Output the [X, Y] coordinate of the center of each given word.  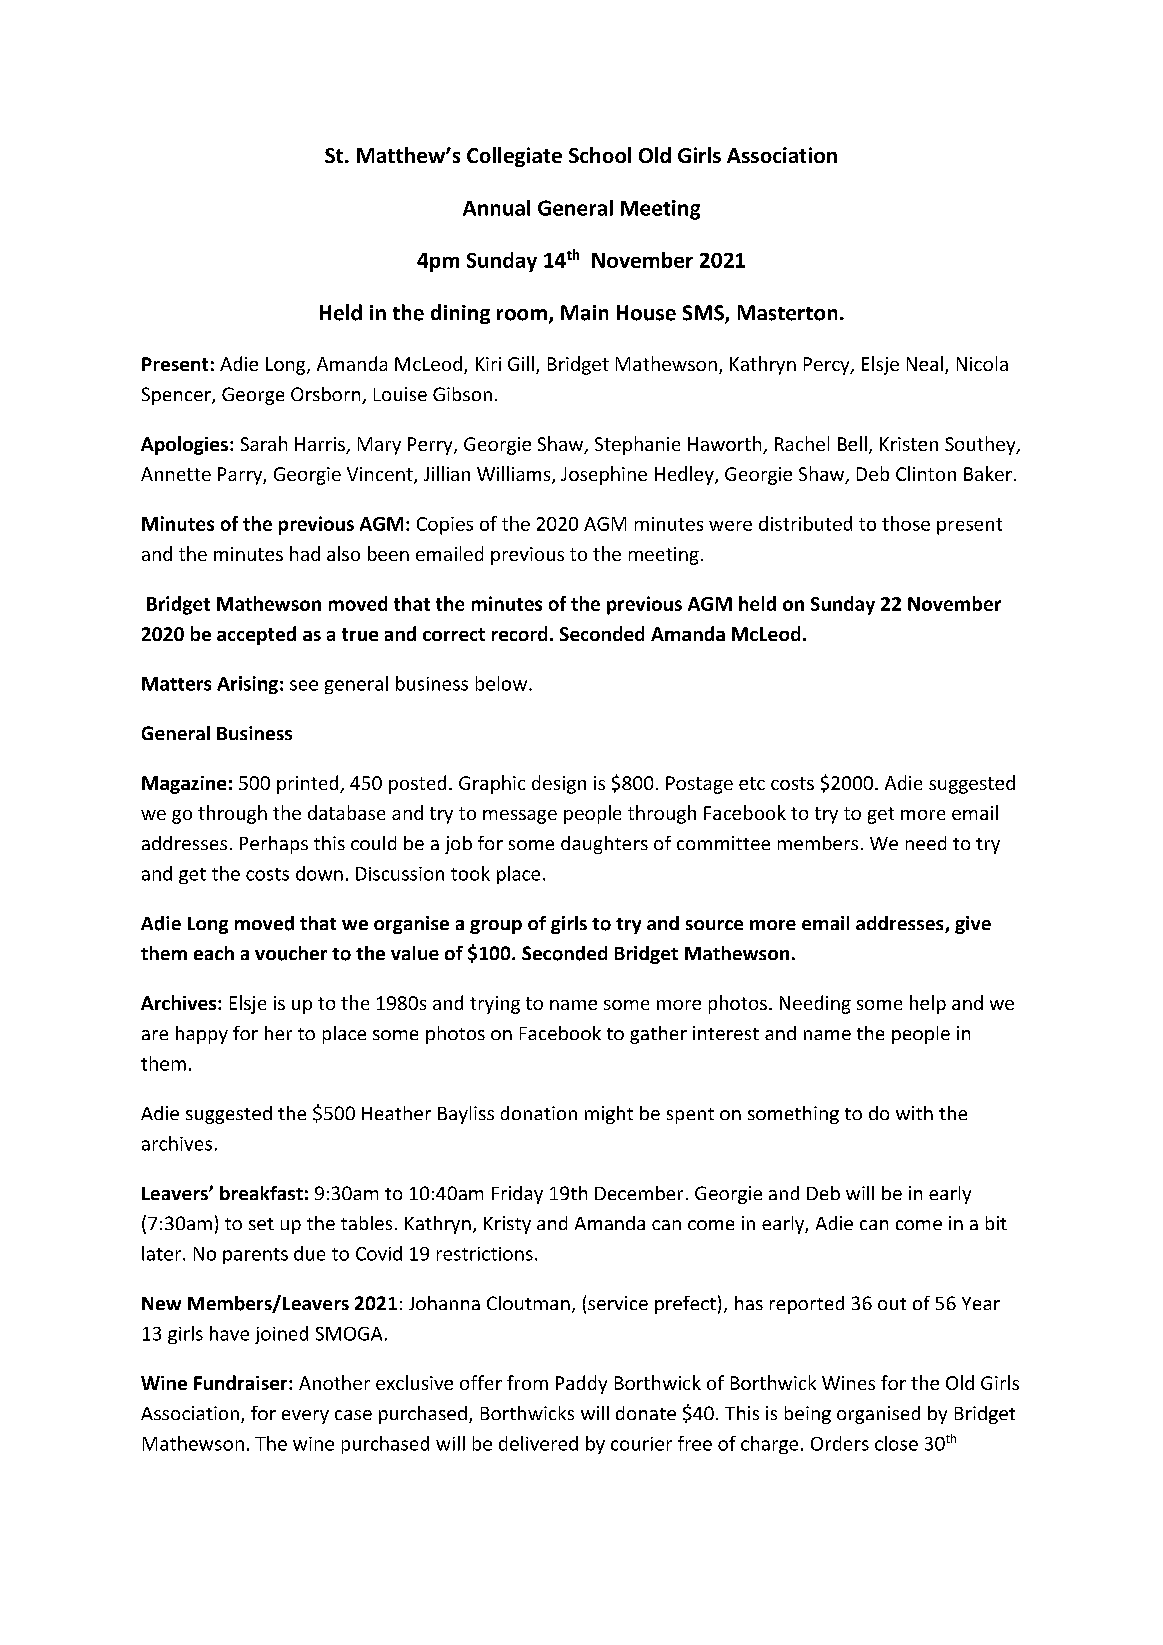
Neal [925, 363]
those [906, 523]
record [519, 633]
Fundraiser [242, 1382]
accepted [256, 635]
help [928, 1004]
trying [495, 1005]
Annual [496, 208]
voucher [291, 953]
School [600, 155]
